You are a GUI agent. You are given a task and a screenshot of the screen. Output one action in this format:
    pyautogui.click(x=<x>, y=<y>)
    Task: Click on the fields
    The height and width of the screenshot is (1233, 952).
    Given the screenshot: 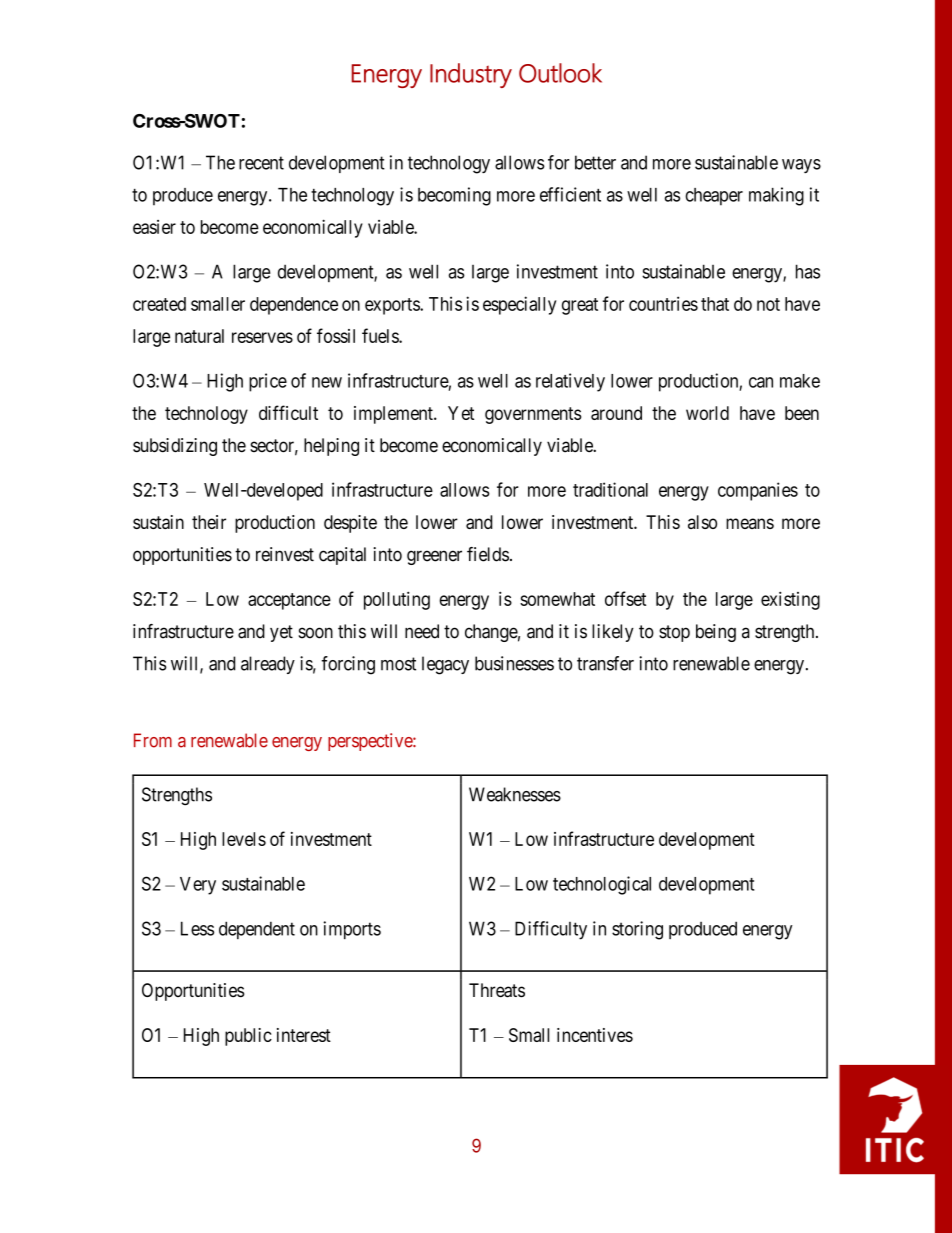 What is the action you would take?
    pyautogui.click(x=488, y=554)
